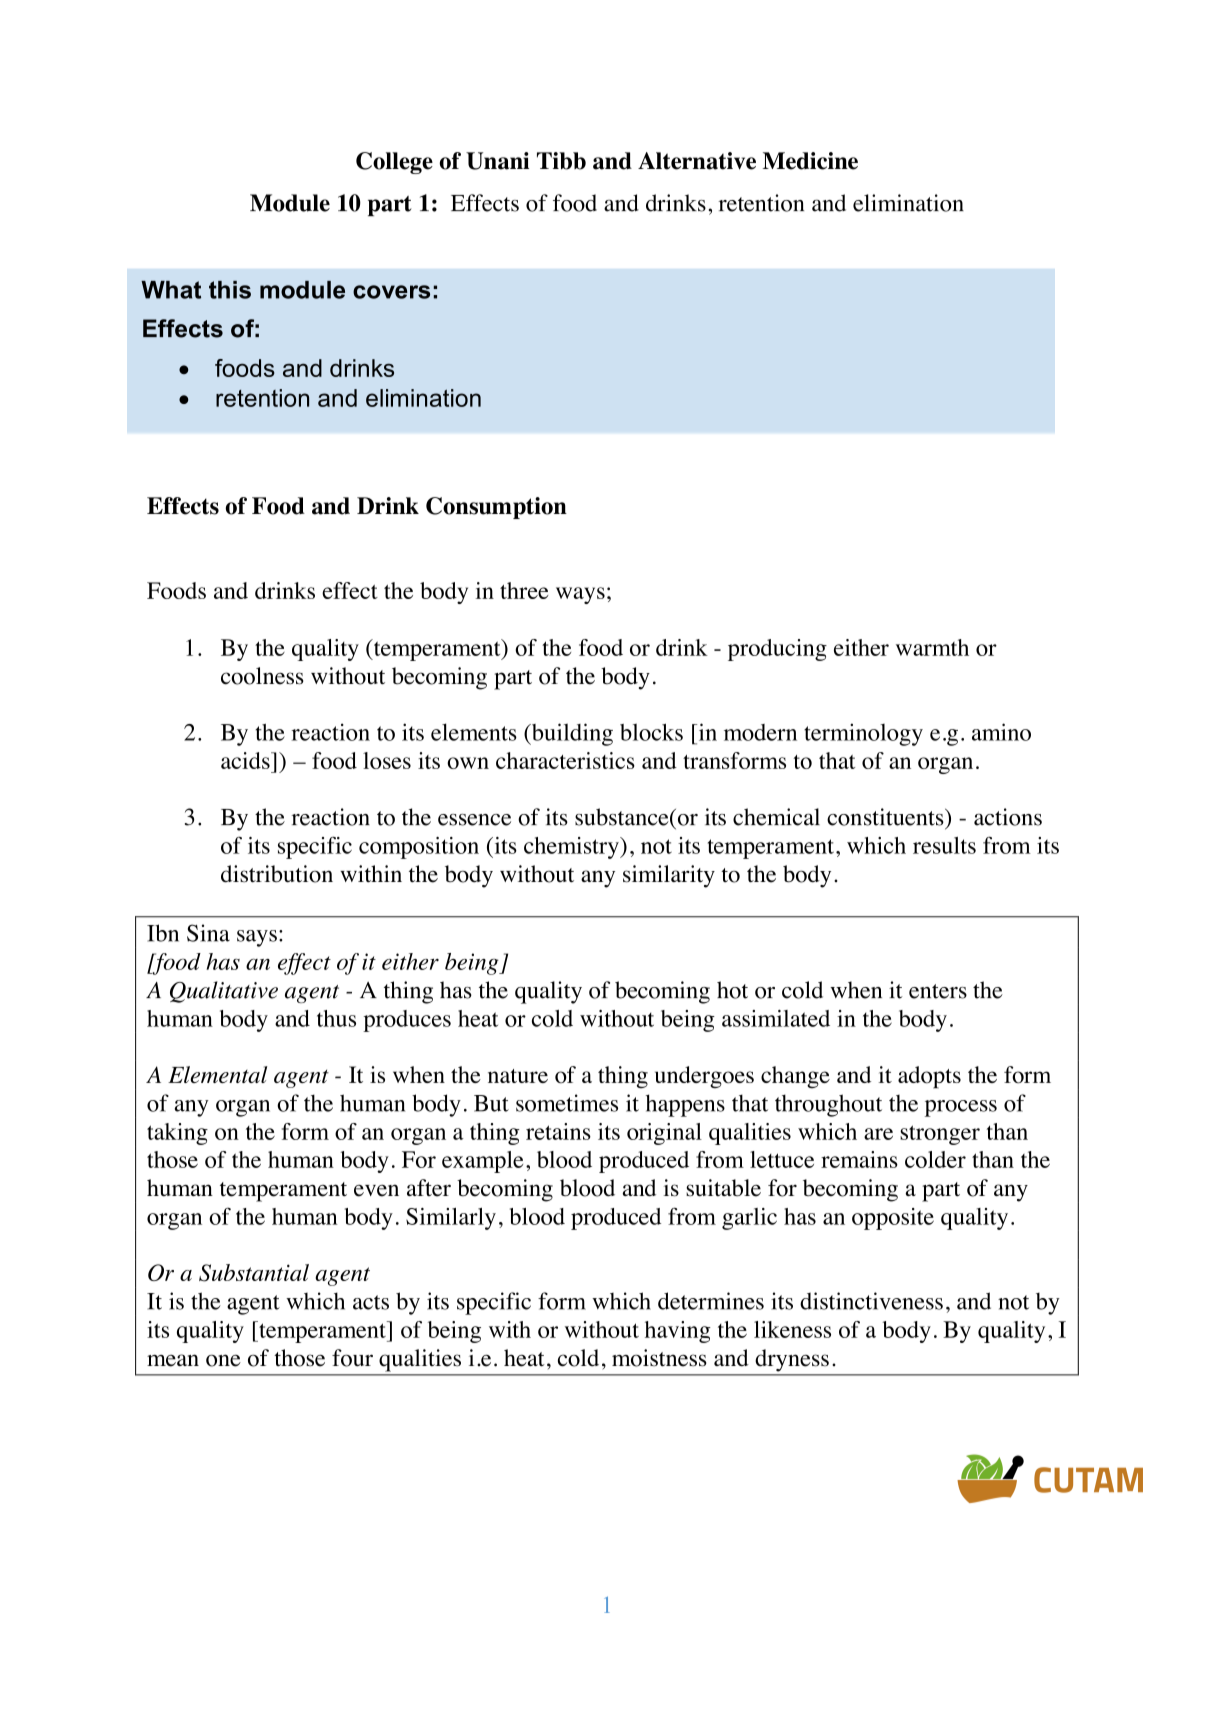 The height and width of the screenshot is (1719, 1214). What do you see at coordinates (230, 290) in the screenshot?
I see `this` at bounding box center [230, 290].
